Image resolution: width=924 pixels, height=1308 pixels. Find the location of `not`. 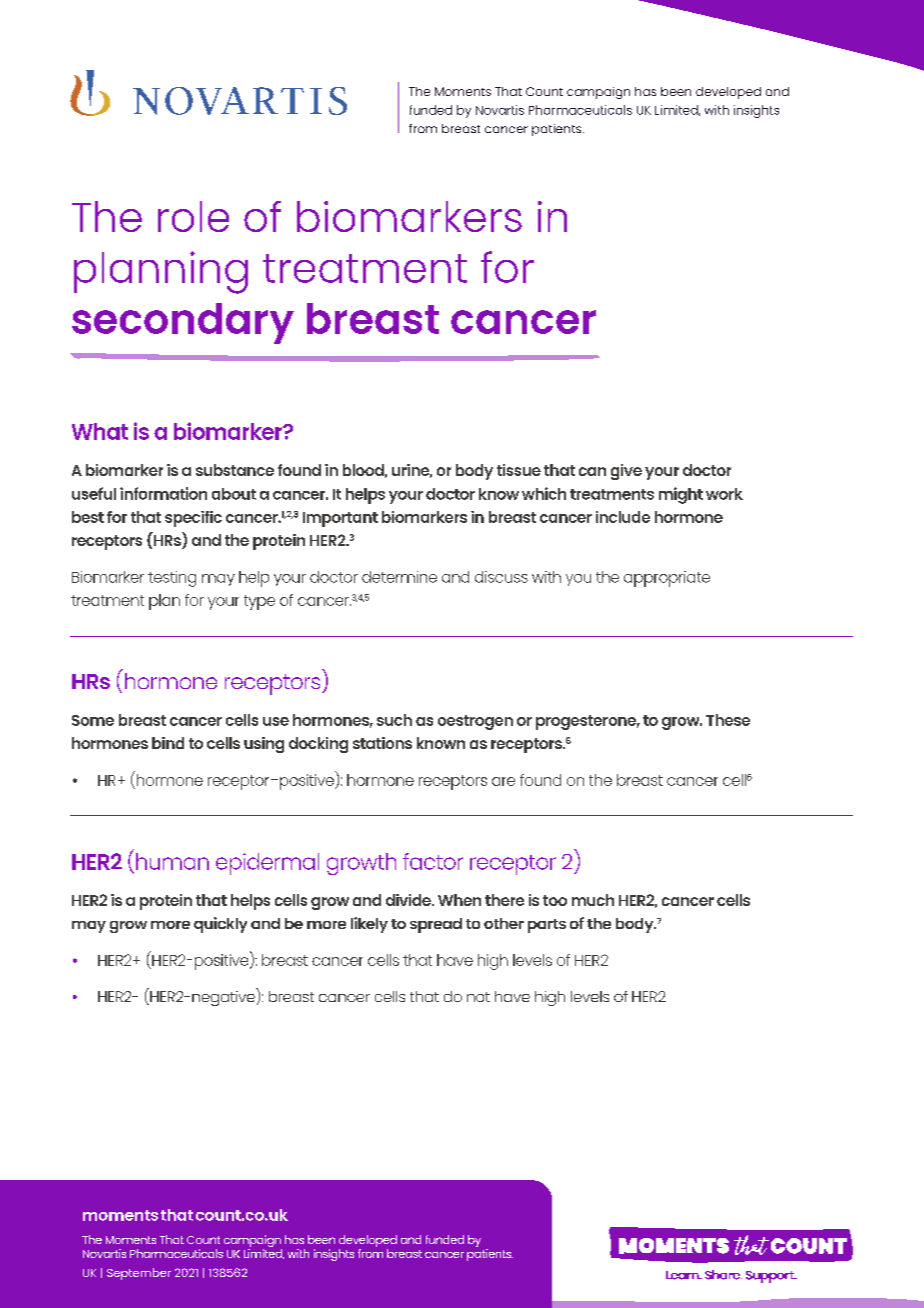

not is located at coordinates (478, 997).
